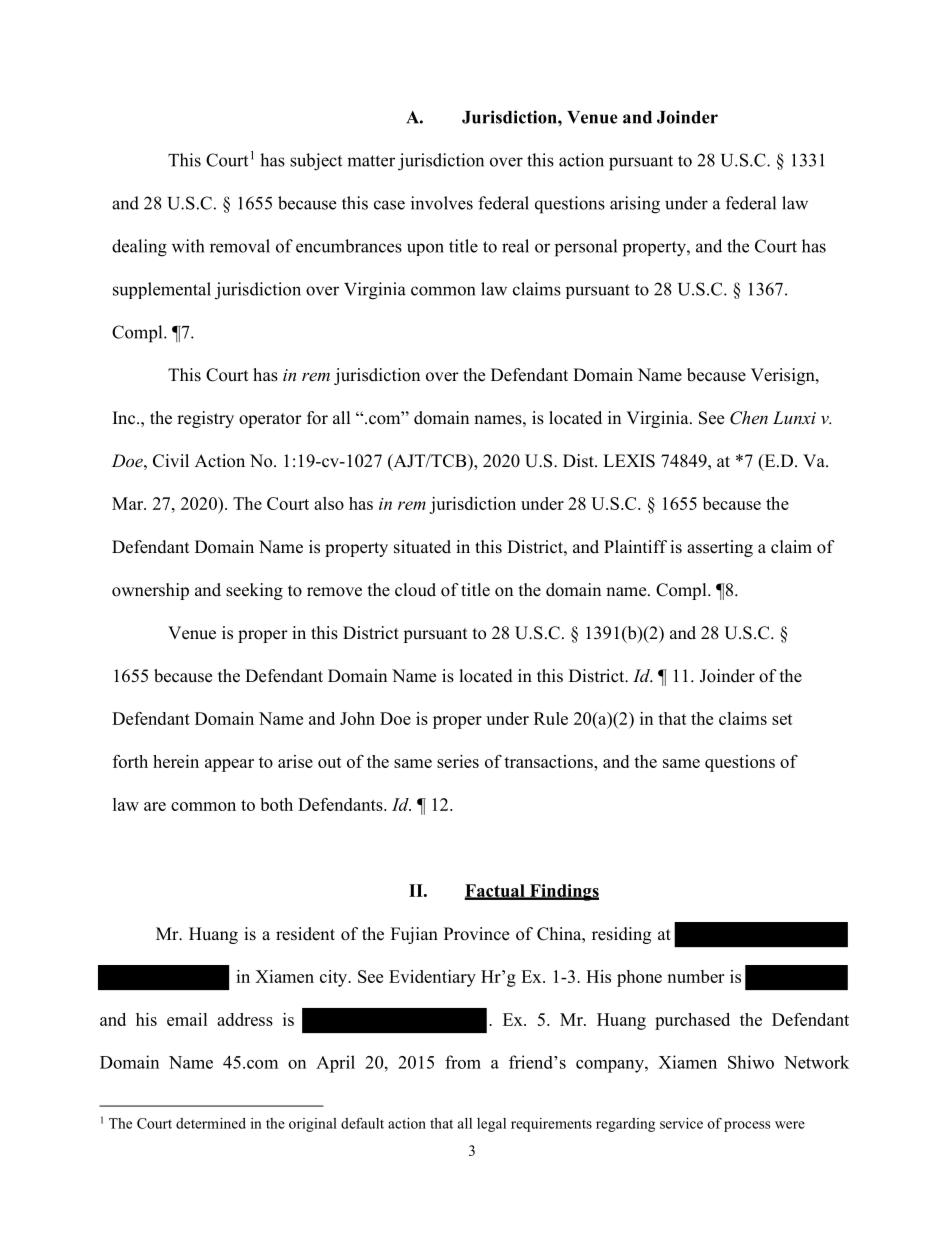 This screenshot has height=1233, width=952. I want to click on involves, so click(442, 203).
